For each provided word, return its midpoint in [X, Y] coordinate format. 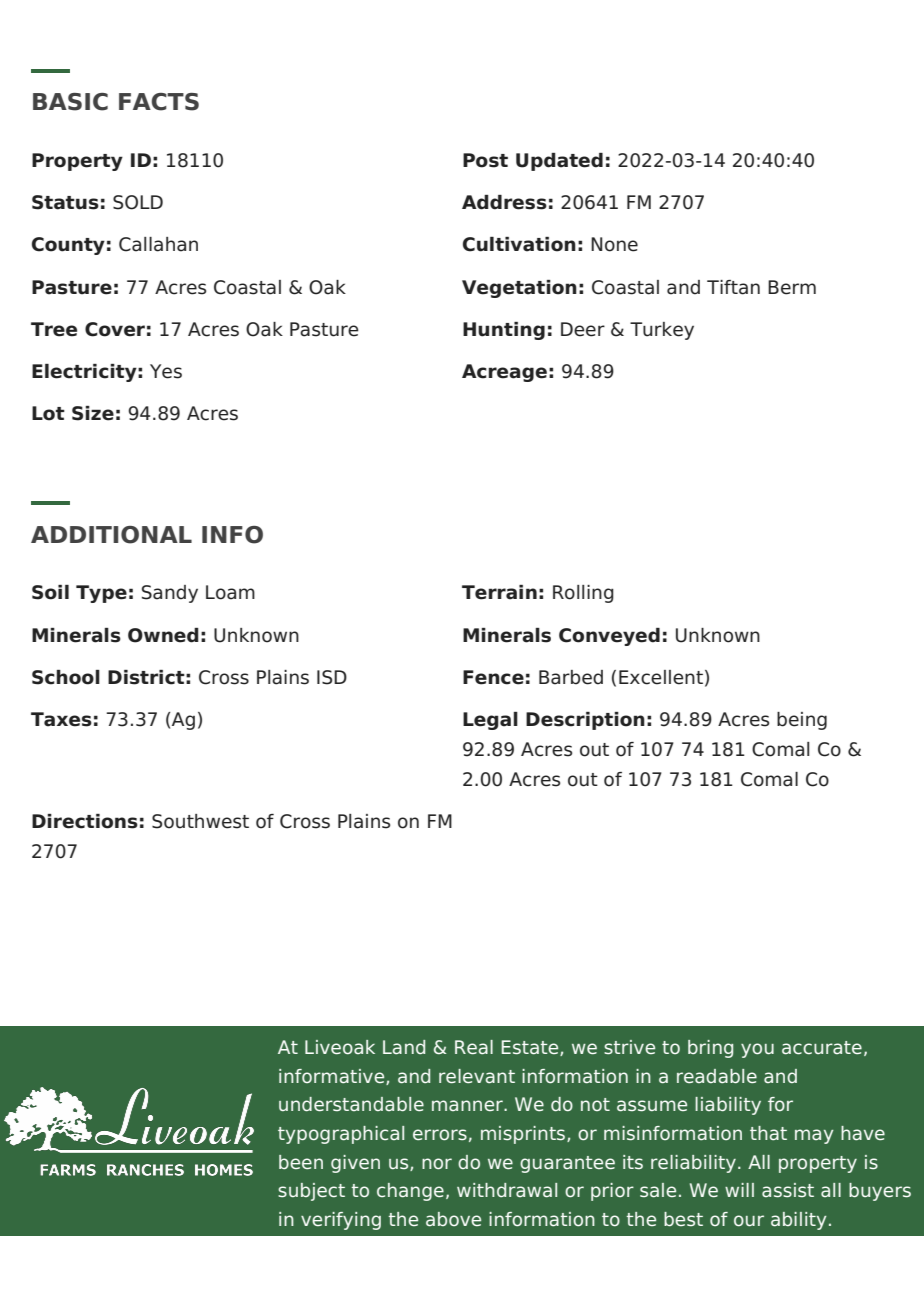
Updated [559, 162]
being [802, 721]
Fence [493, 677]
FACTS [159, 102]
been [301, 1162]
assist [788, 1190]
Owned [163, 635]
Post [485, 160]
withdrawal [507, 1190]
